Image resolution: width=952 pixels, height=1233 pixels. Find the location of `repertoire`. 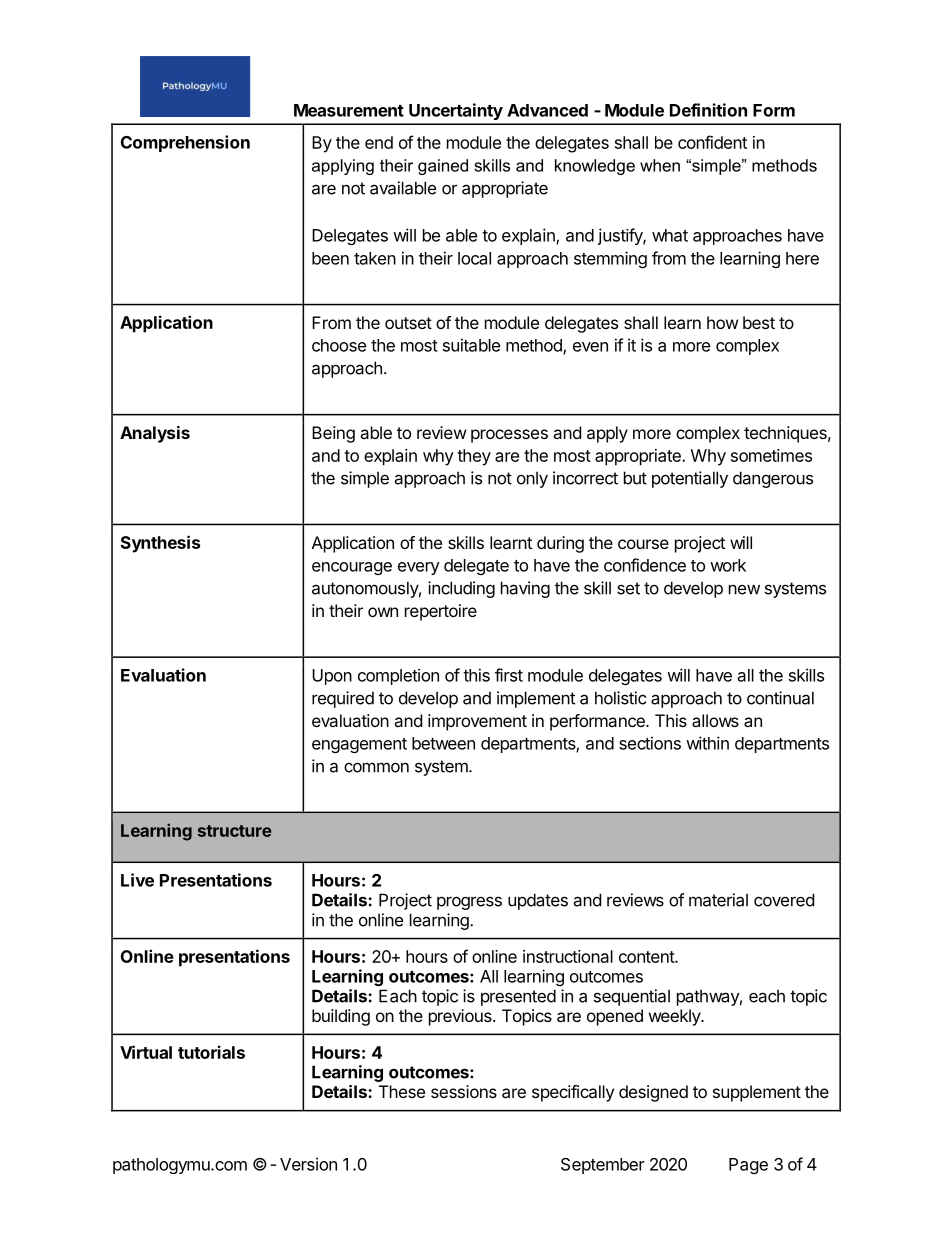

repertoire is located at coordinates (441, 612).
